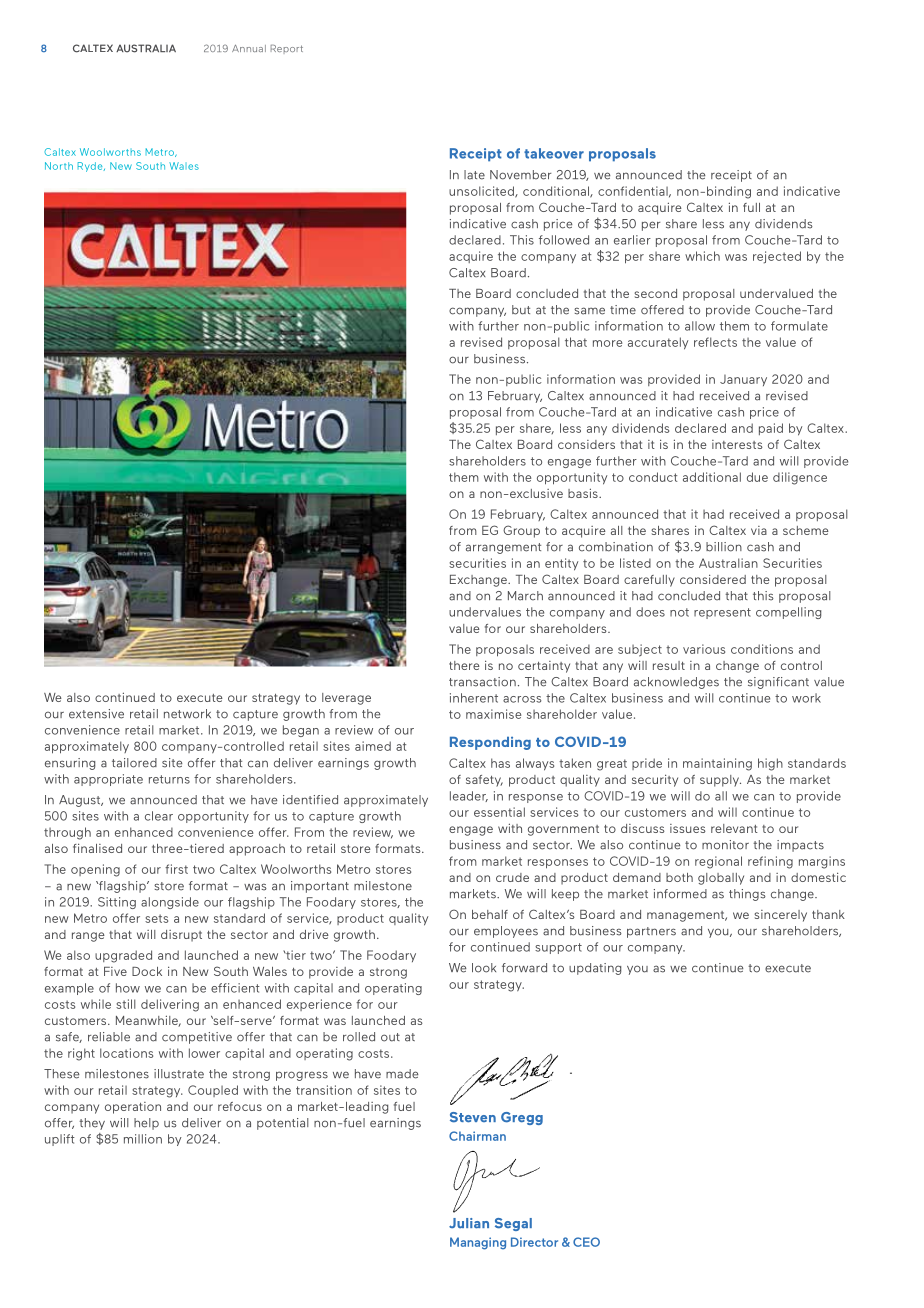  What do you see at coordinates (249, 48) in the page?
I see `Annual` at bounding box center [249, 48].
